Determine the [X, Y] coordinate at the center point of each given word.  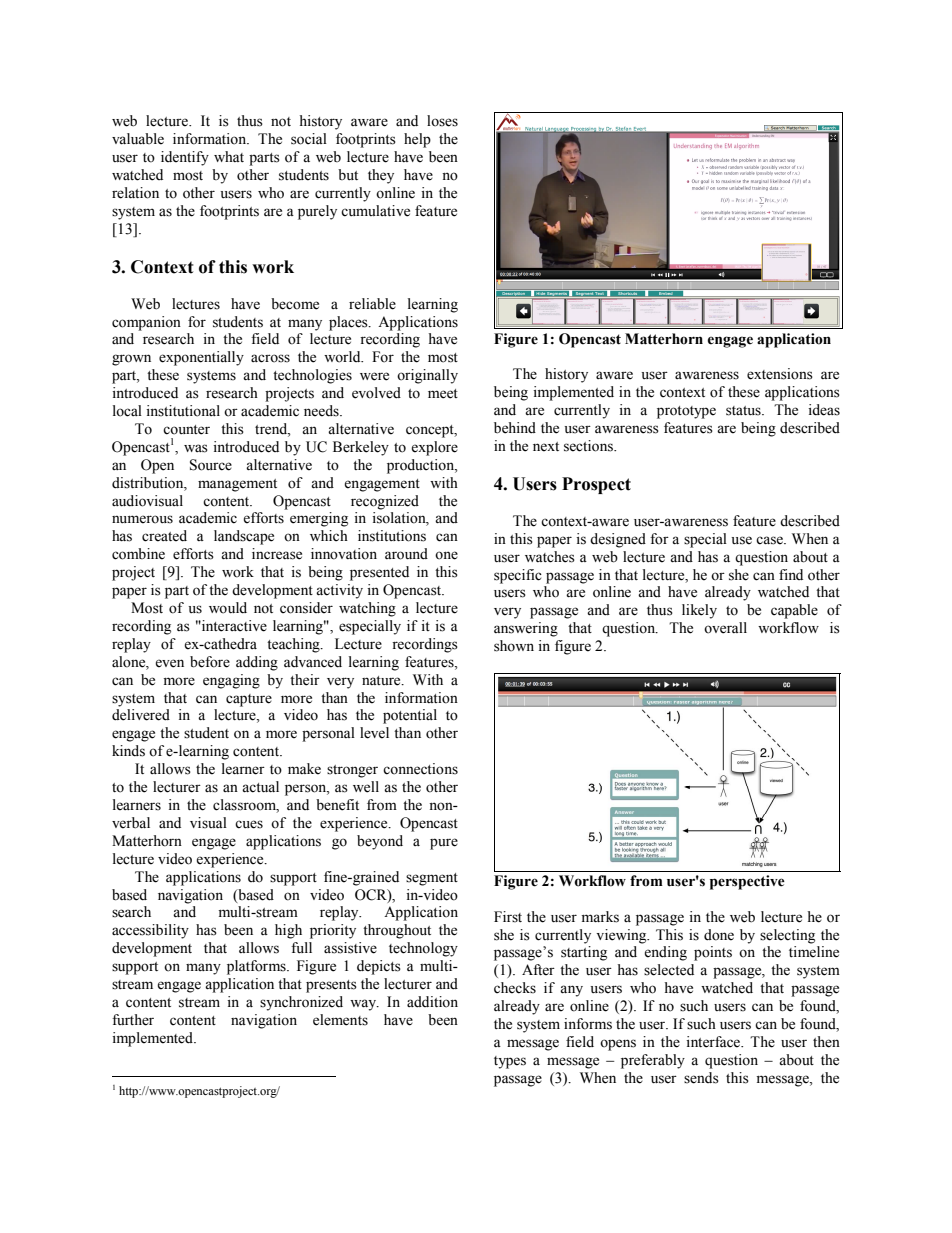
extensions [780, 374]
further [133, 1020]
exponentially [201, 358]
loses [442, 121]
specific [518, 576]
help [417, 140]
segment [432, 879]
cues [249, 824]
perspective [747, 882]
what [229, 156]
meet [443, 394]
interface [714, 1042]
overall [725, 628]
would [228, 608]
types [510, 1062]
